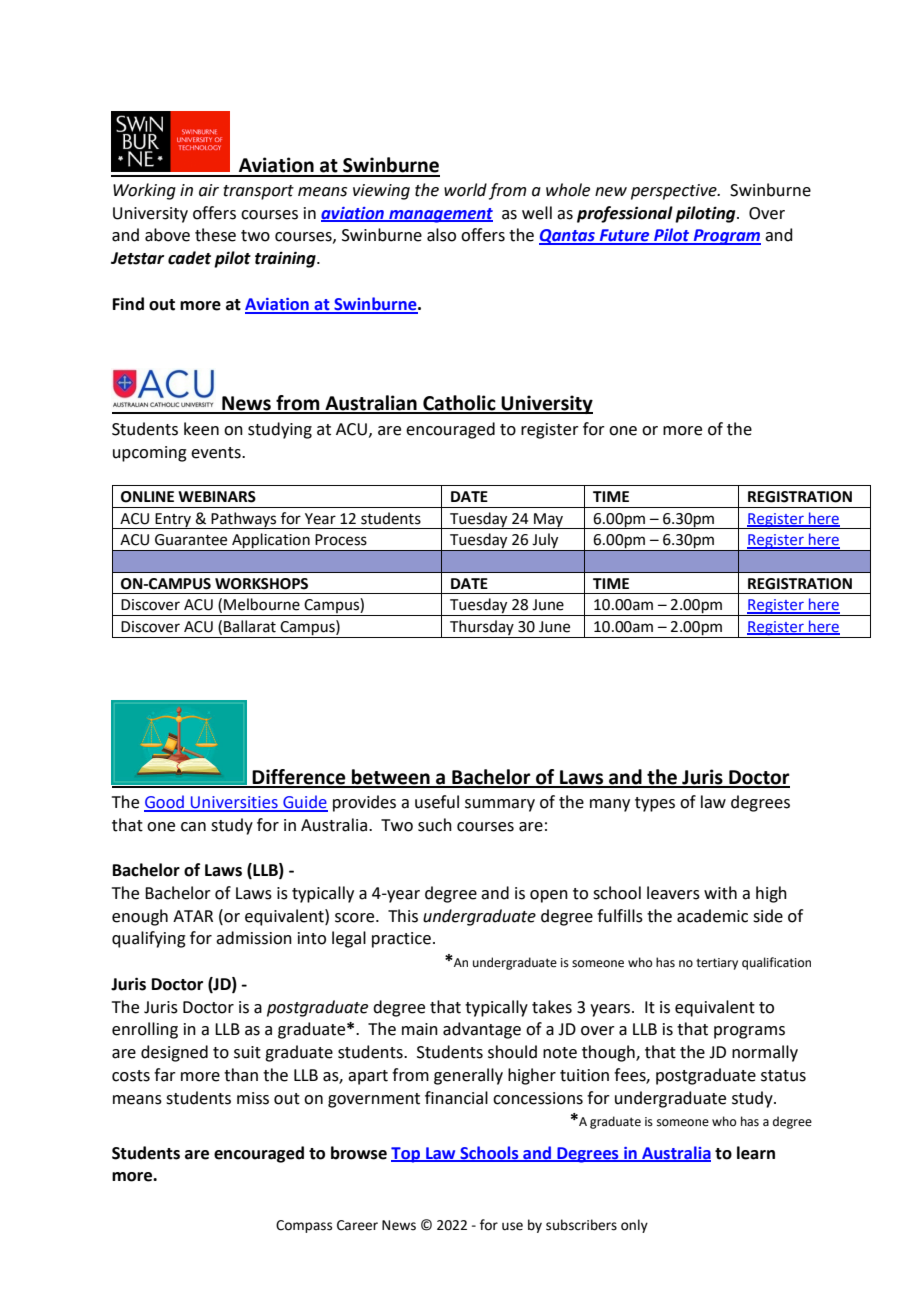 The width and height of the image is (924, 1308). What do you see at coordinates (435, 825) in the image?
I see `such` at bounding box center [435, 825].
